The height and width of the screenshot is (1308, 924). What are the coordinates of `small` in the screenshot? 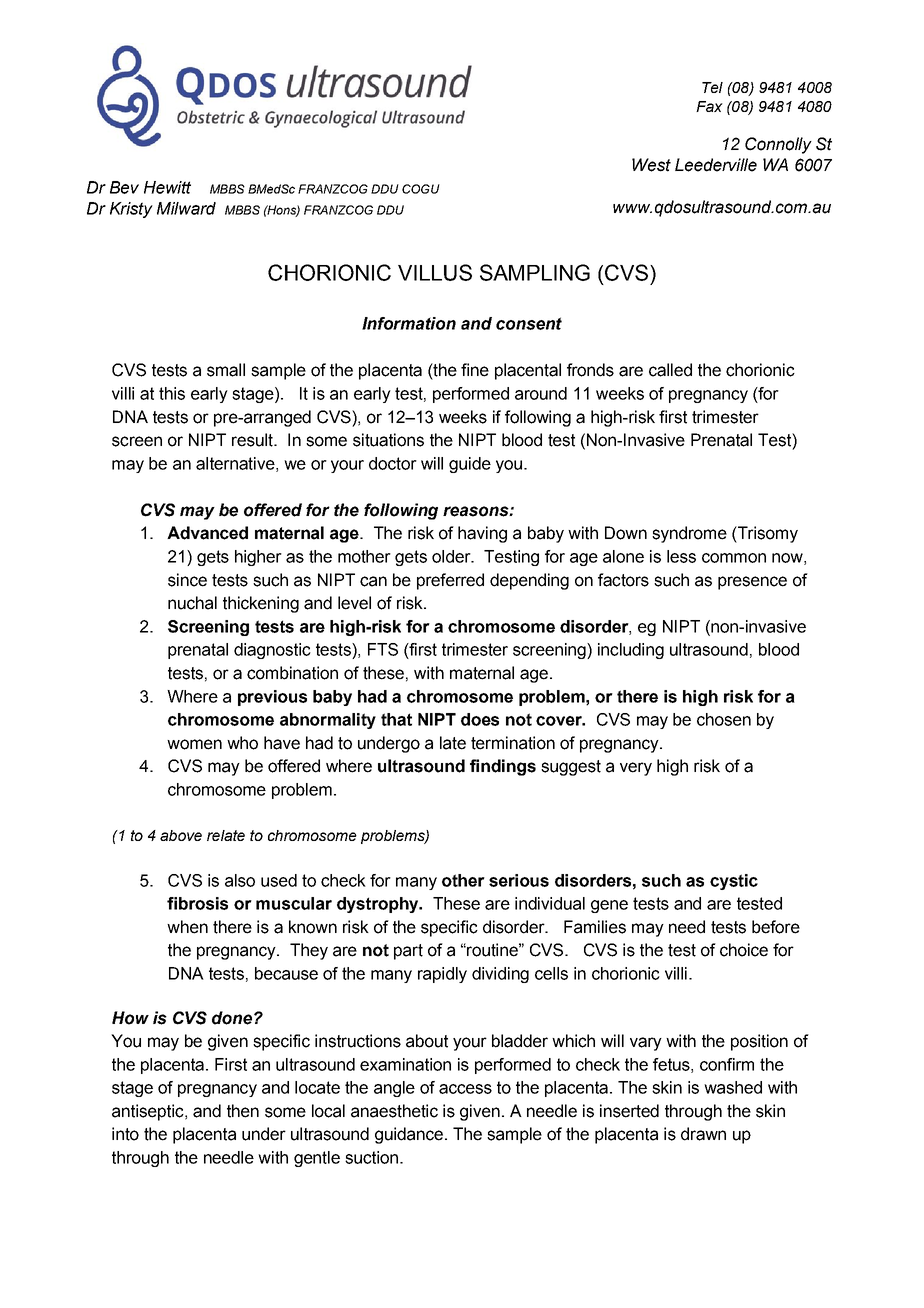 It's located at (226, 370).
